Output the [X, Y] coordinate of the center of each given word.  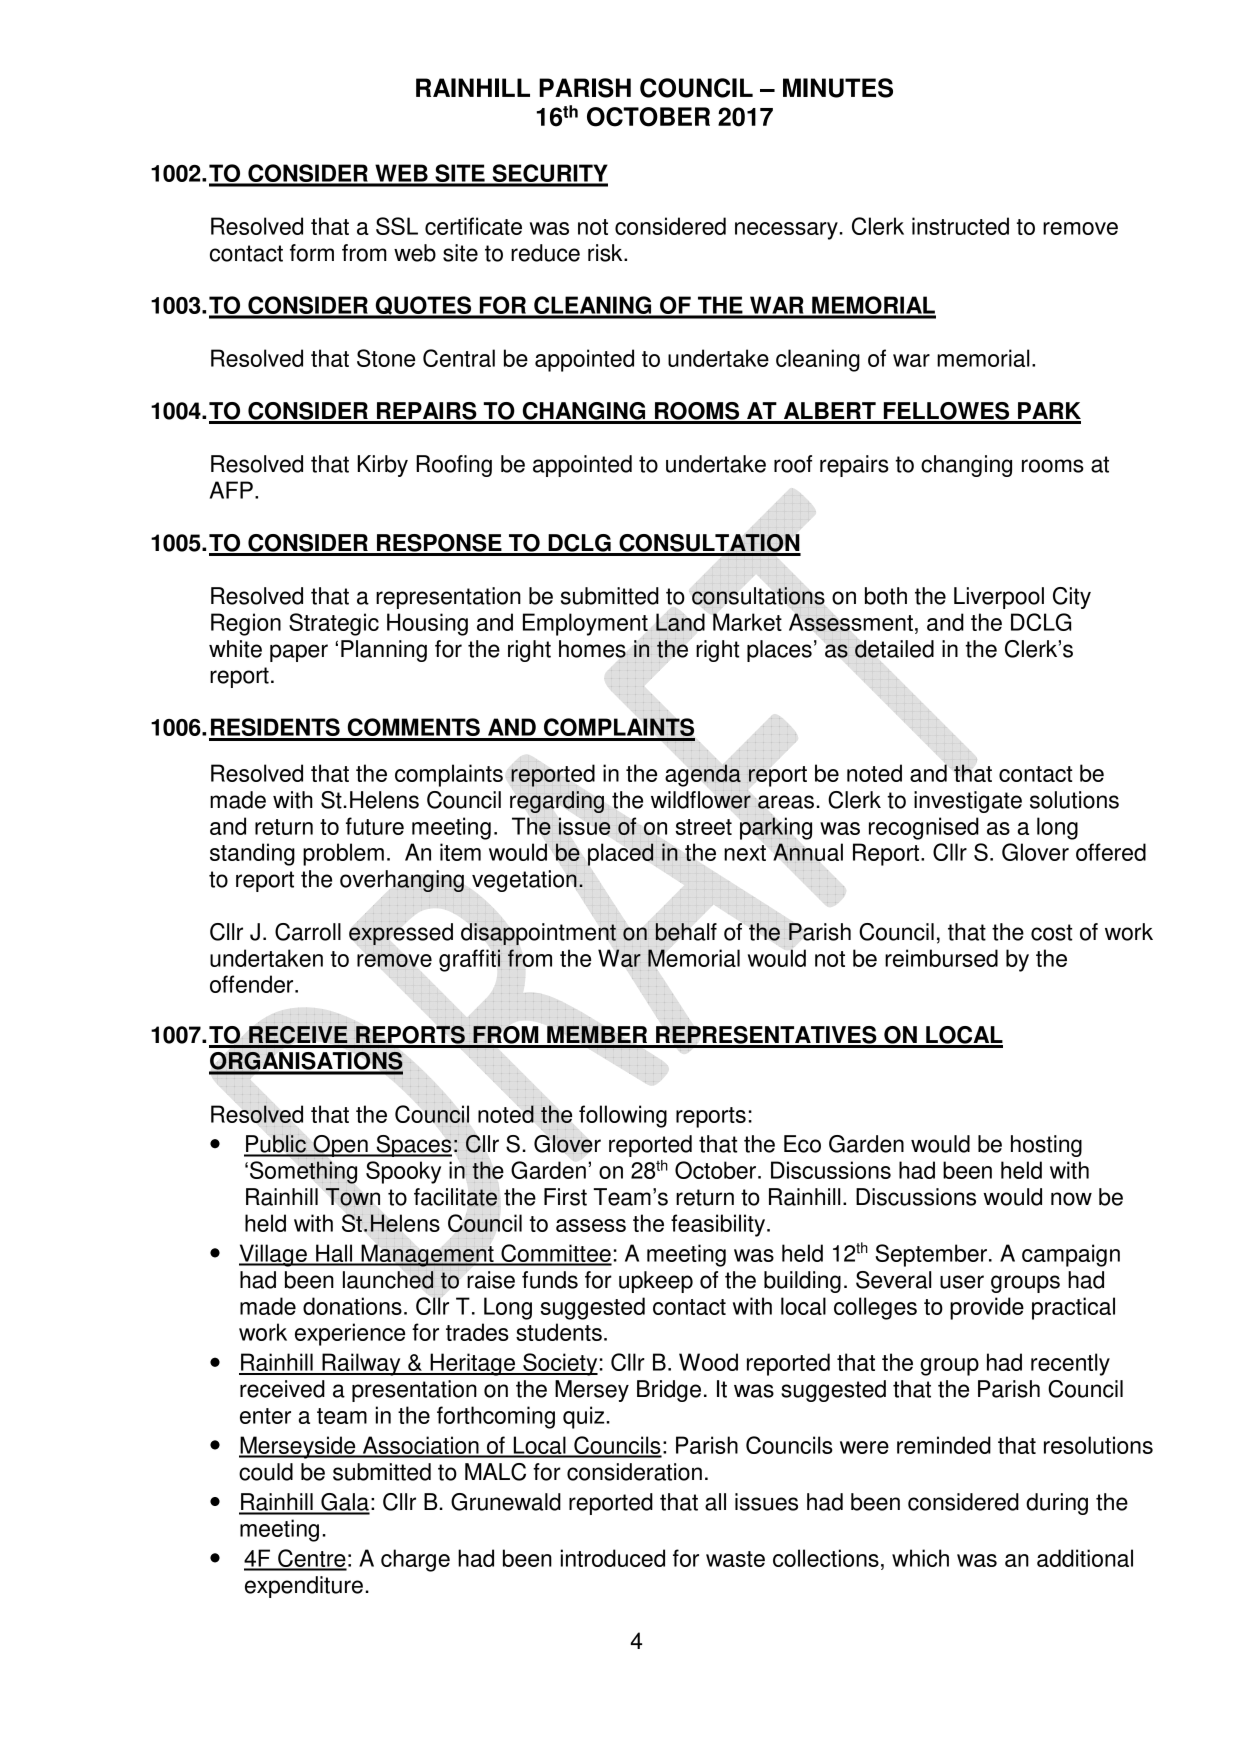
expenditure [304, 1587]
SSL [397, 226]
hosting [1046, 1146]
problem [343, 854]
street [704, 827]
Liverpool [999, 598]
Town [353, 1197]
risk [606, 253]
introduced [613, 1558]
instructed [960, 226]
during [1057, 1504]
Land [680, 622]
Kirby [382, 466]
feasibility [719, 1225]
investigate [968, 802]
